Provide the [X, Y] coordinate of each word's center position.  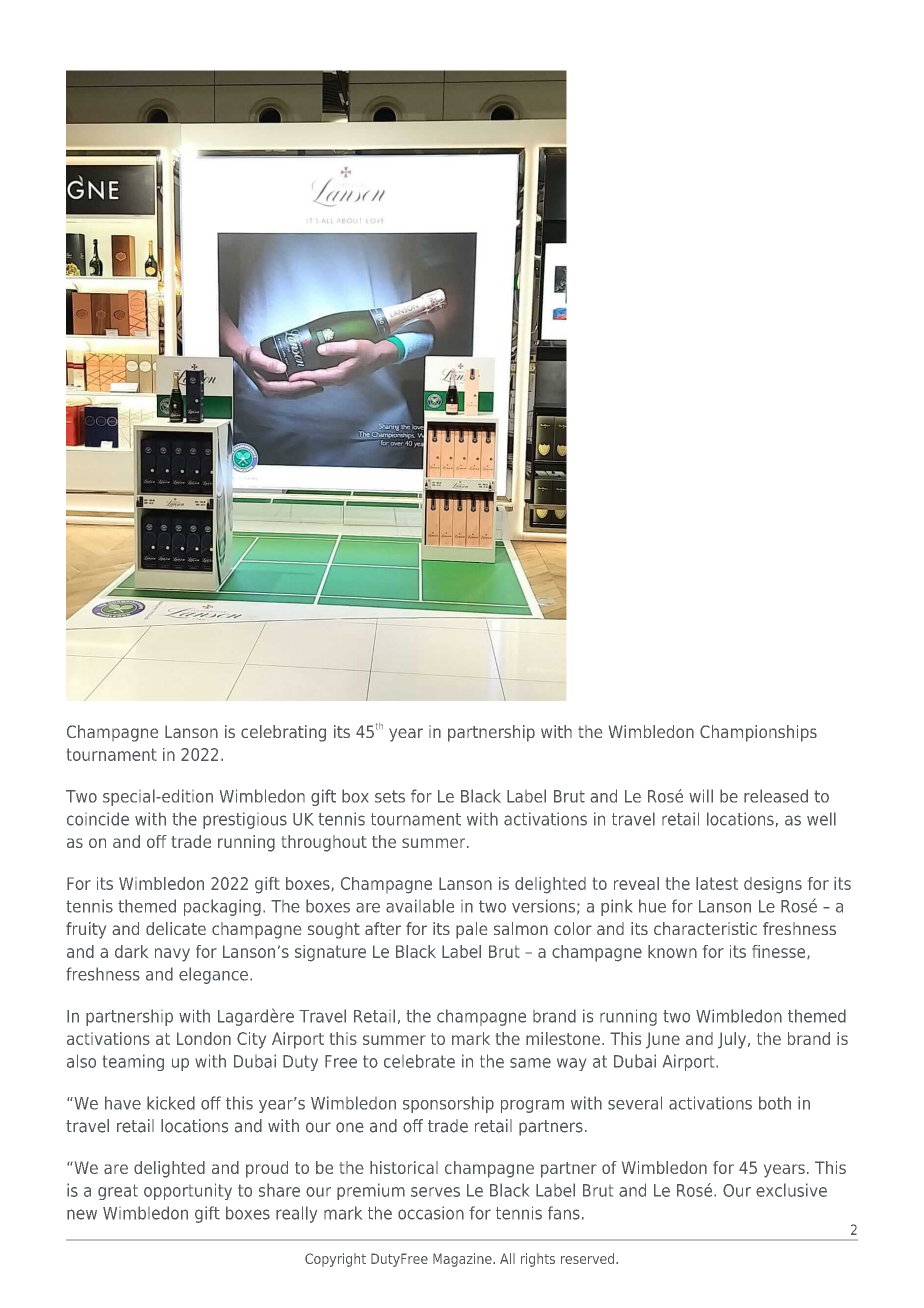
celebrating [283, 733]
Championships [758, 733]
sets [390, 796]
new [82, 1214]
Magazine [463, 1260]
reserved [589, 1258]
